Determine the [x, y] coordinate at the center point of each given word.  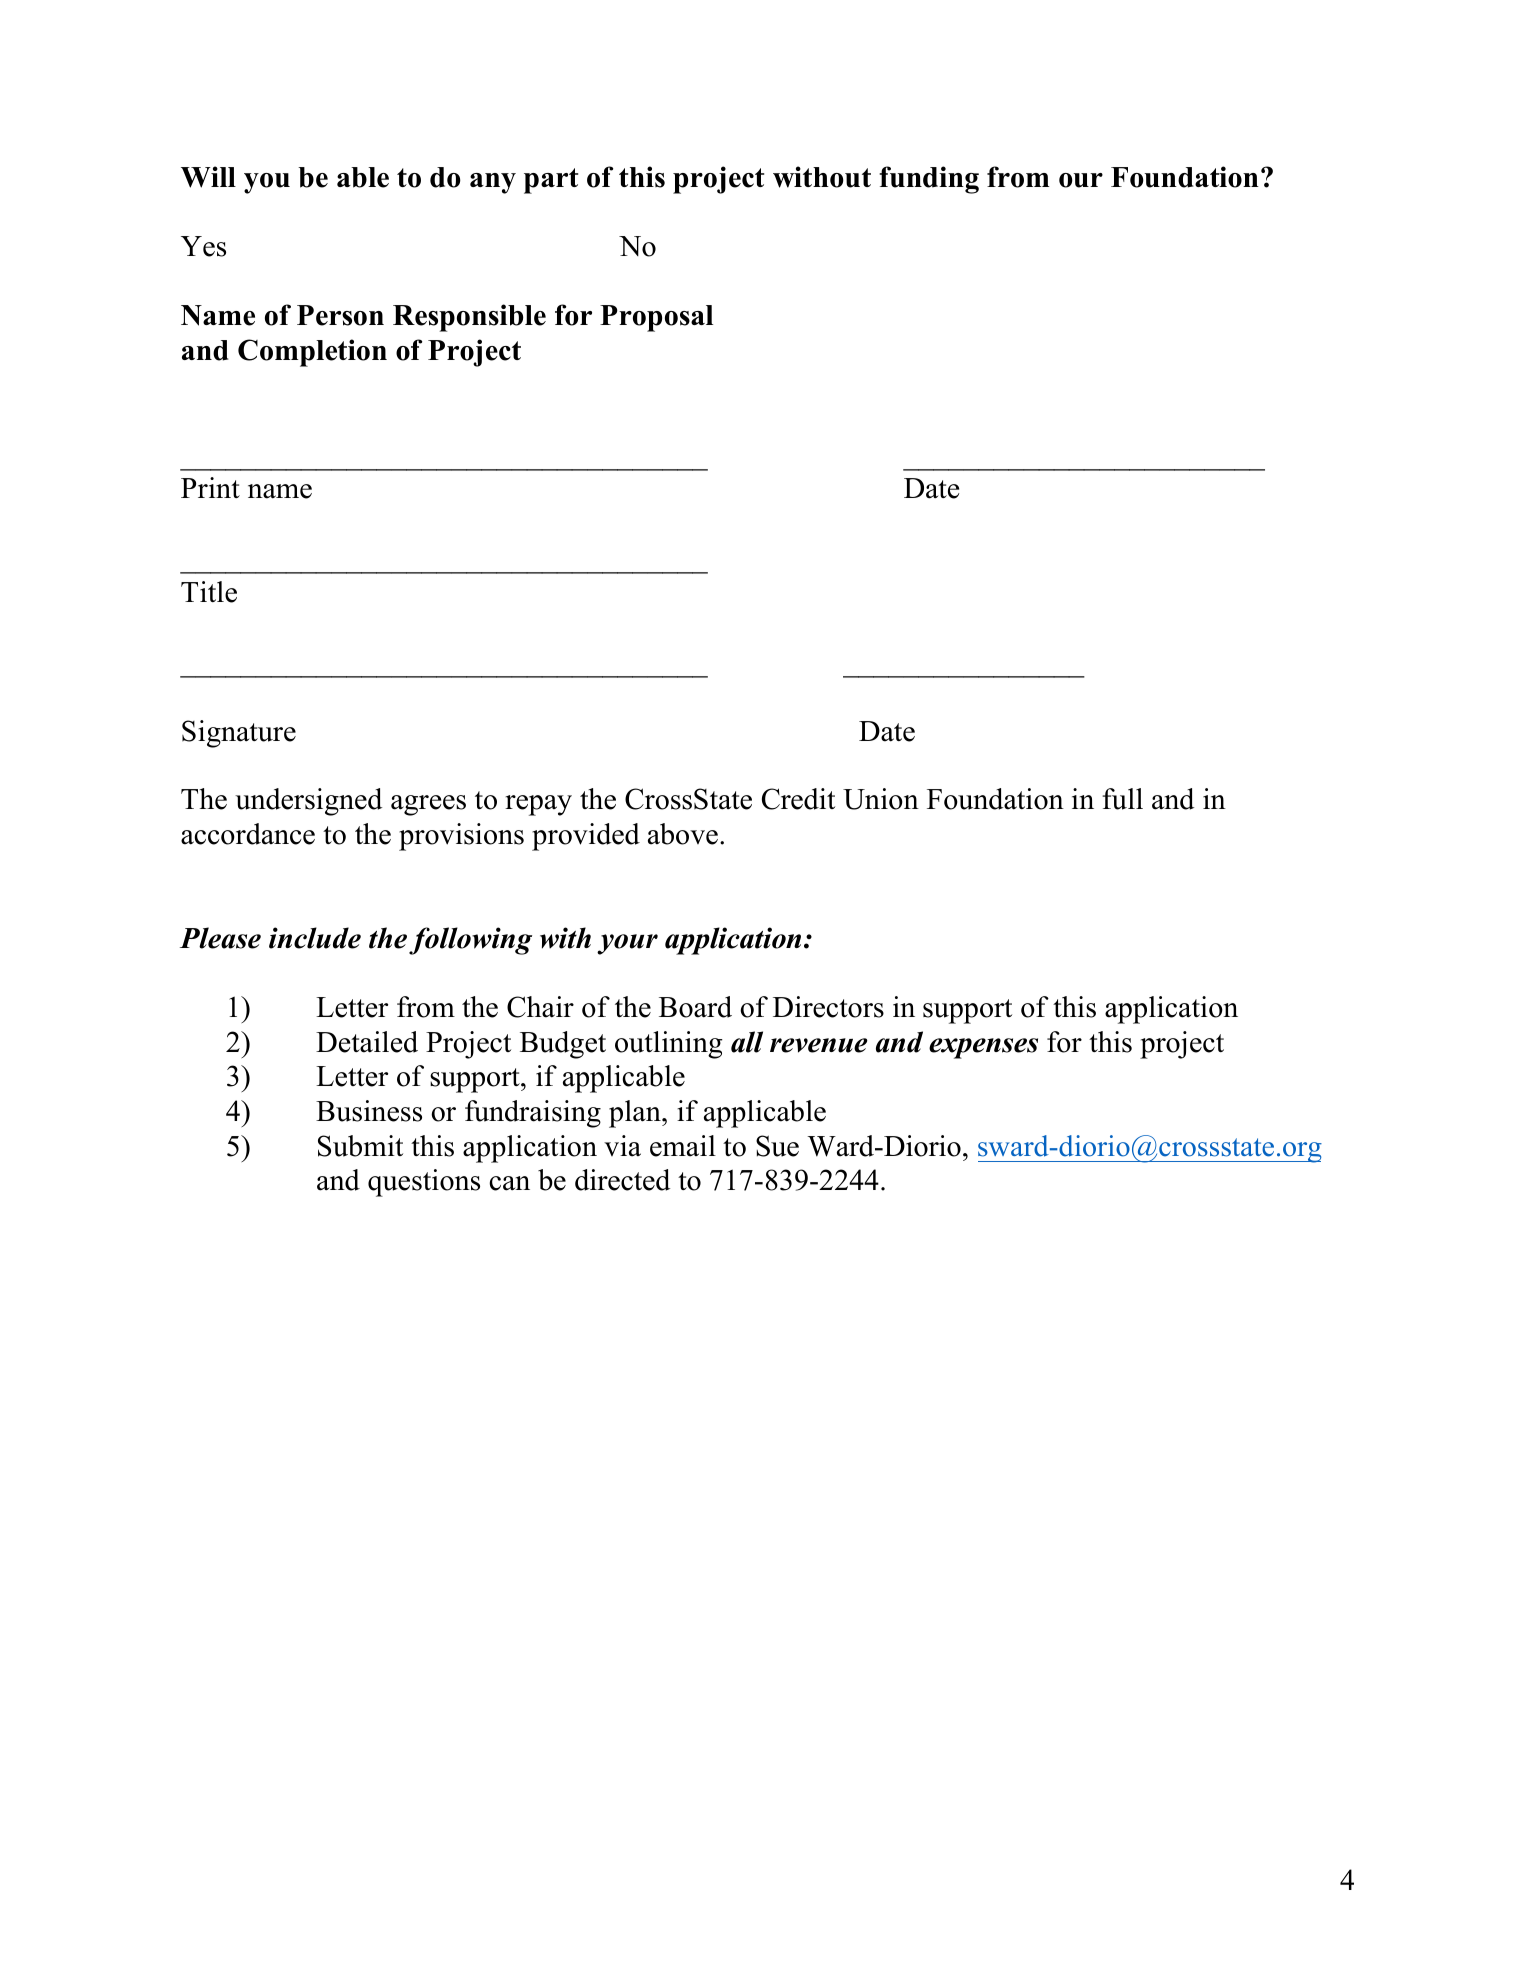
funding [929, 180]
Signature [239, 734]
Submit [360, 1146]
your [627, 944]
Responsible [469, 318]
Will [208, 177]
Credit [798, 799]
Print [210, 487]
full [1122, 799]
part [551, 181]
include [315, 938]
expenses [983, 1048]
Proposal [656, 318]
